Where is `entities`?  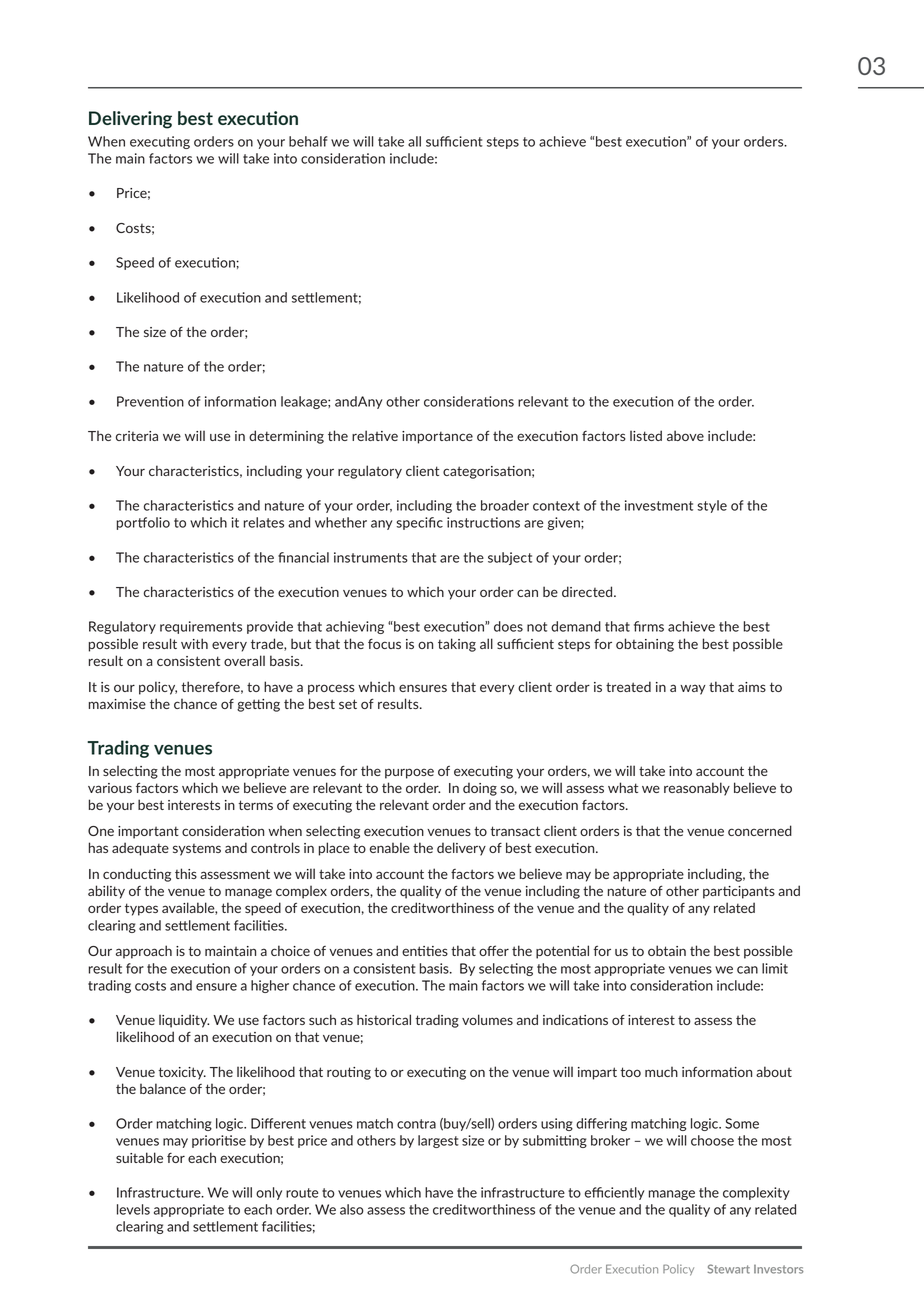 entities is located at coordinates (425, 951).
